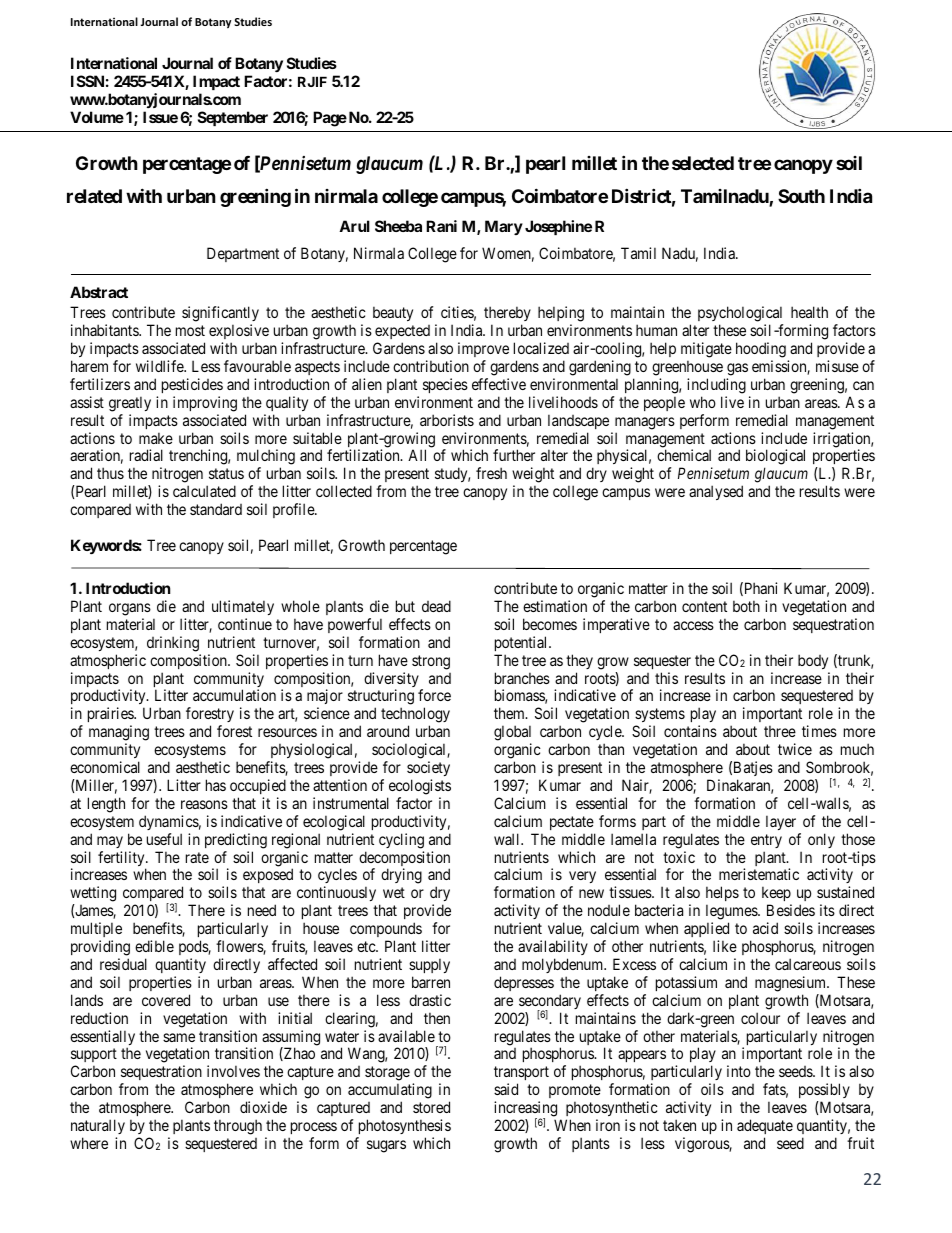 This screenshot has height=1233, width=952. I want to click on selected, so click(703, 163).
